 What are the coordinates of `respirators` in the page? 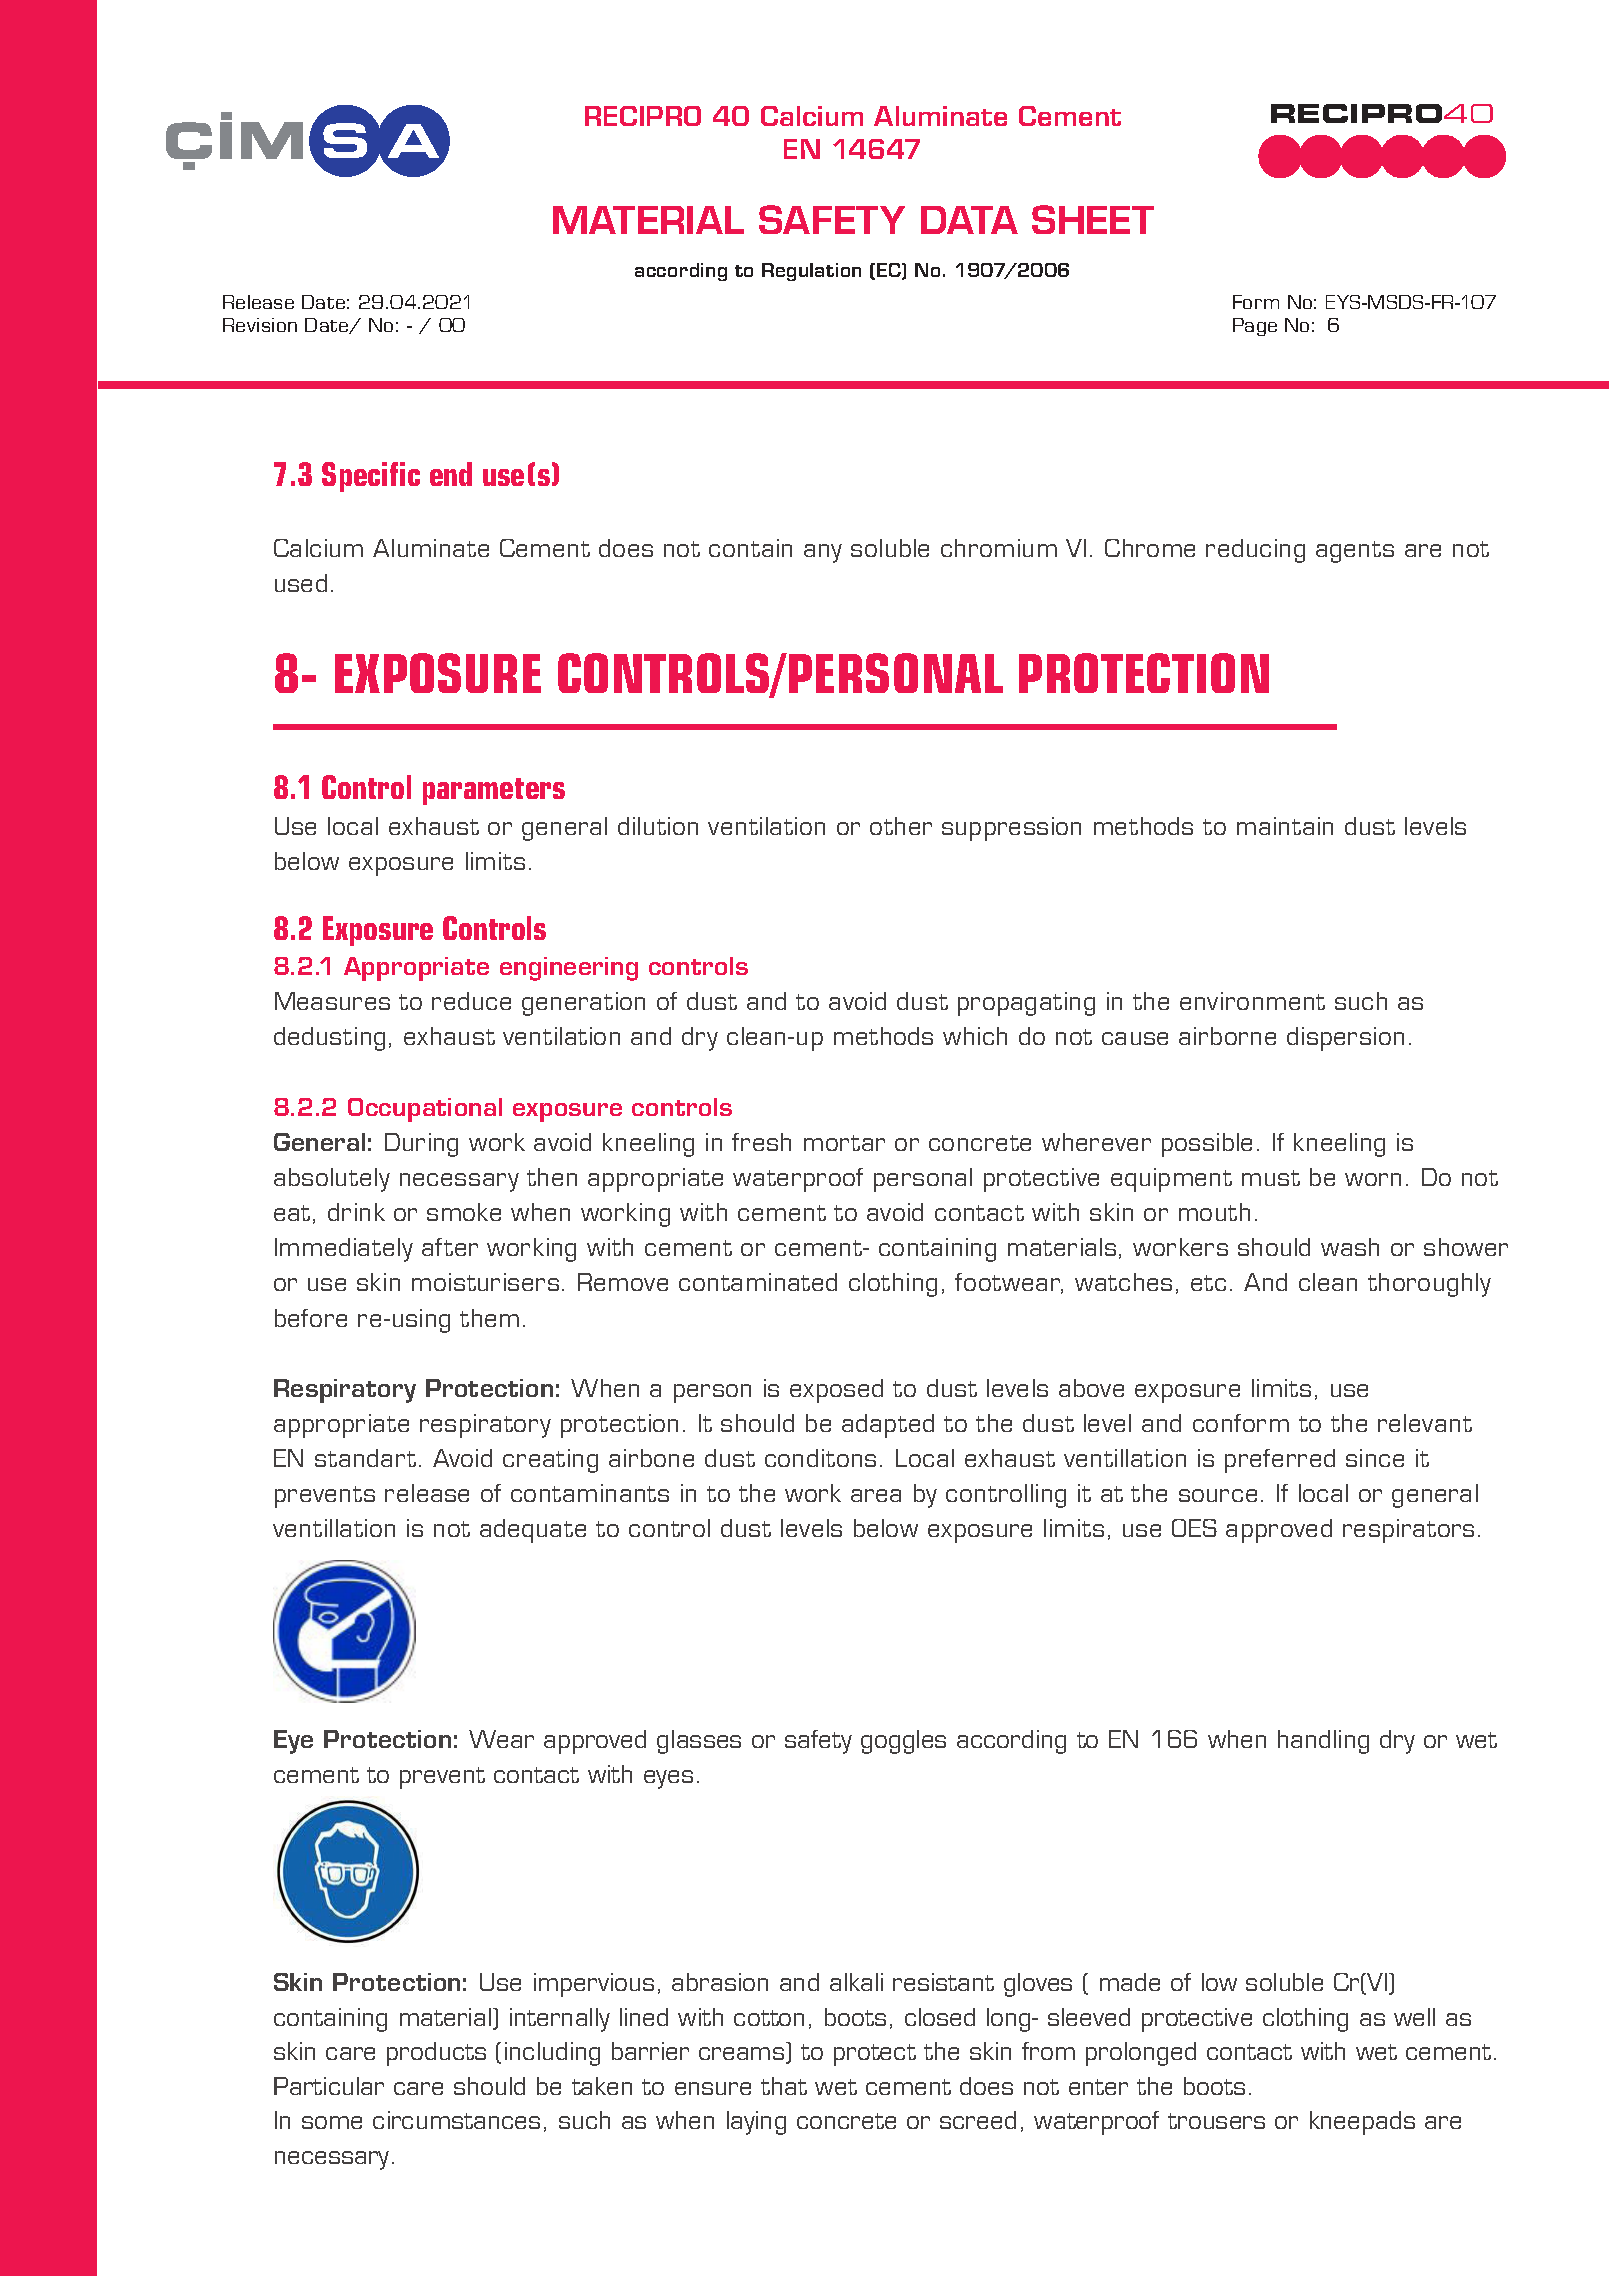 It's located at (1408, 1531).
